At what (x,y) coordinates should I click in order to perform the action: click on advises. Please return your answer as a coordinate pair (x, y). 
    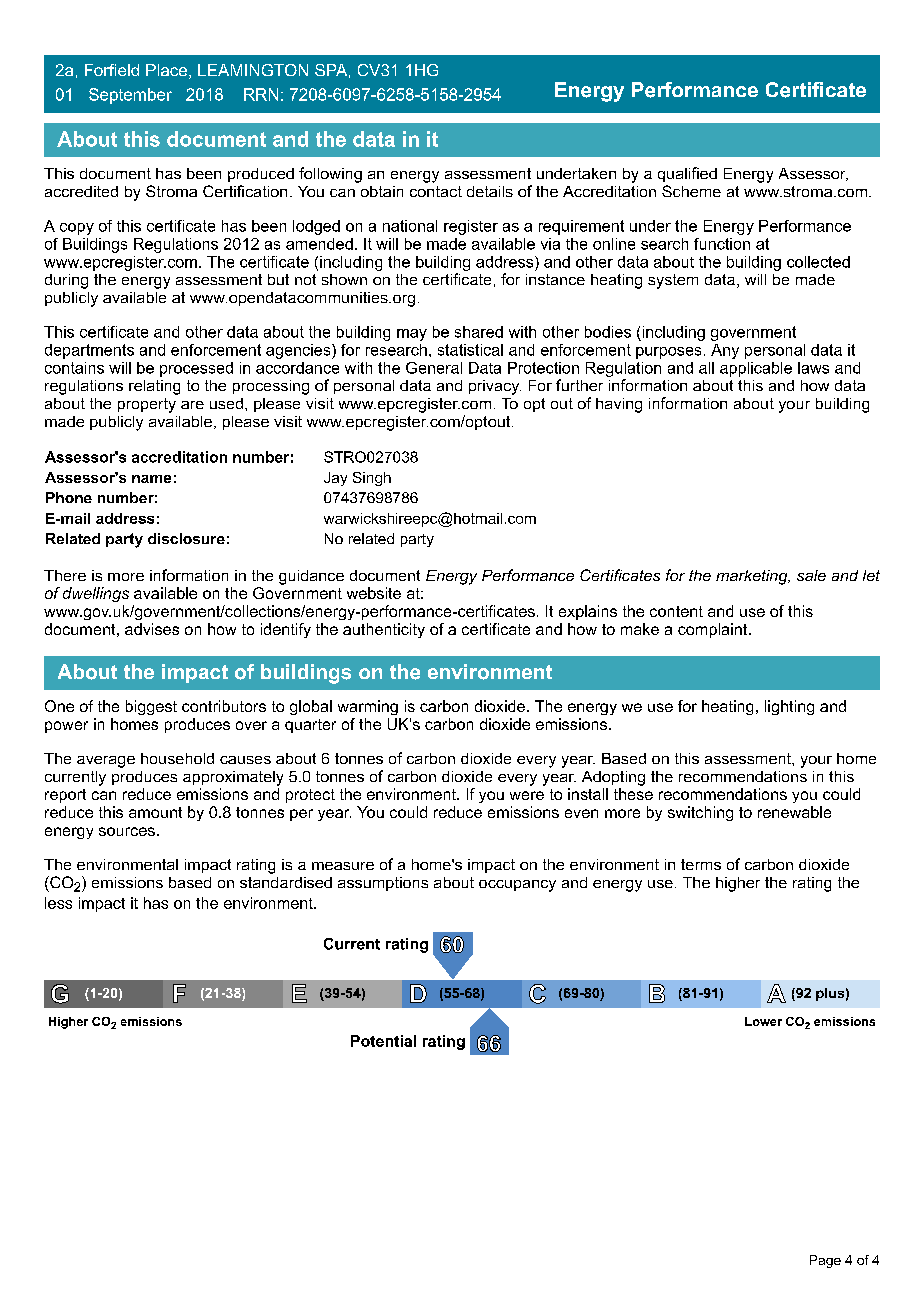
    Looking at the image, I should click on (152, 629).
